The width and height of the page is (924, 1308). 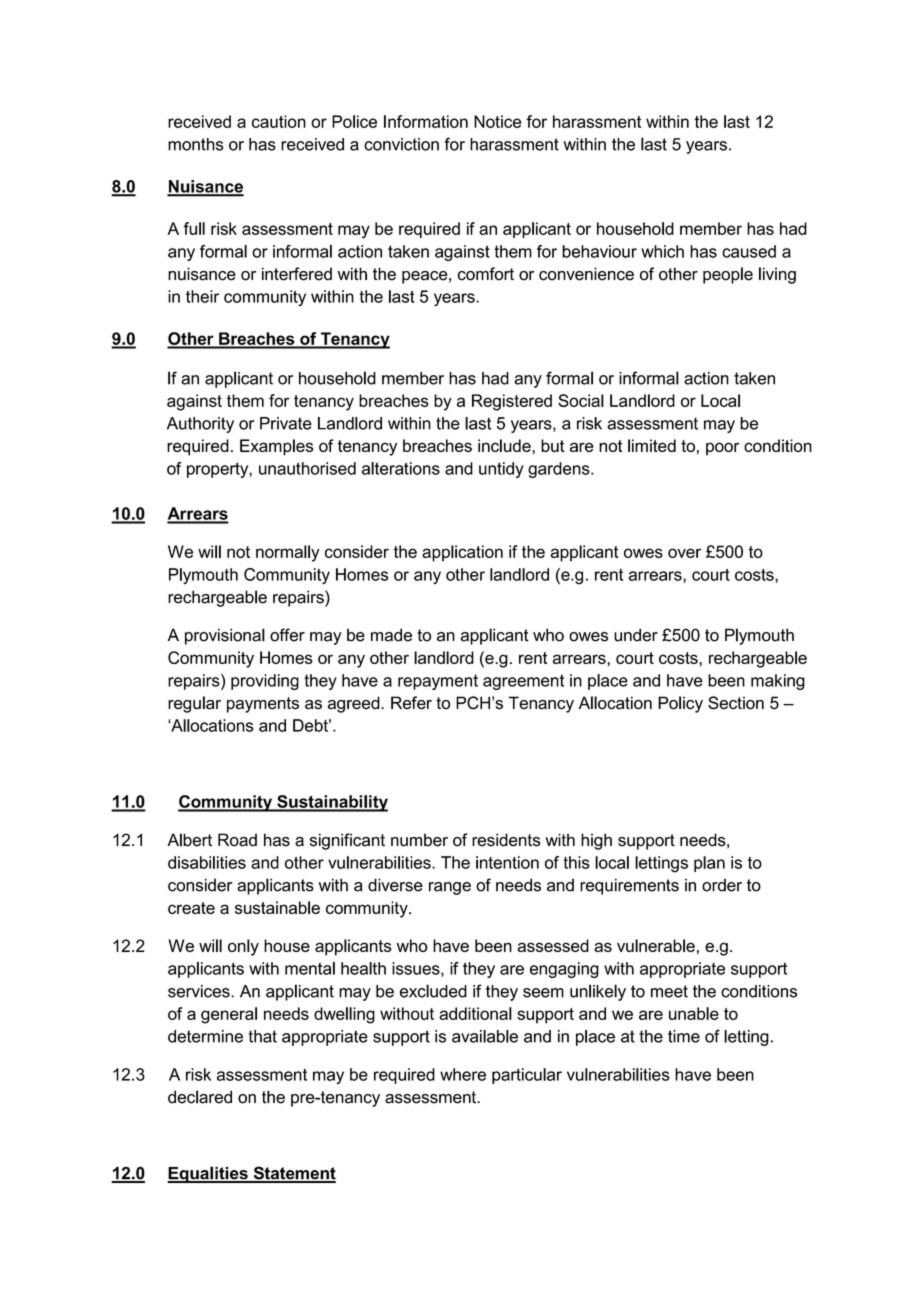 I want to click on Section, so click(x=736, y=703).
